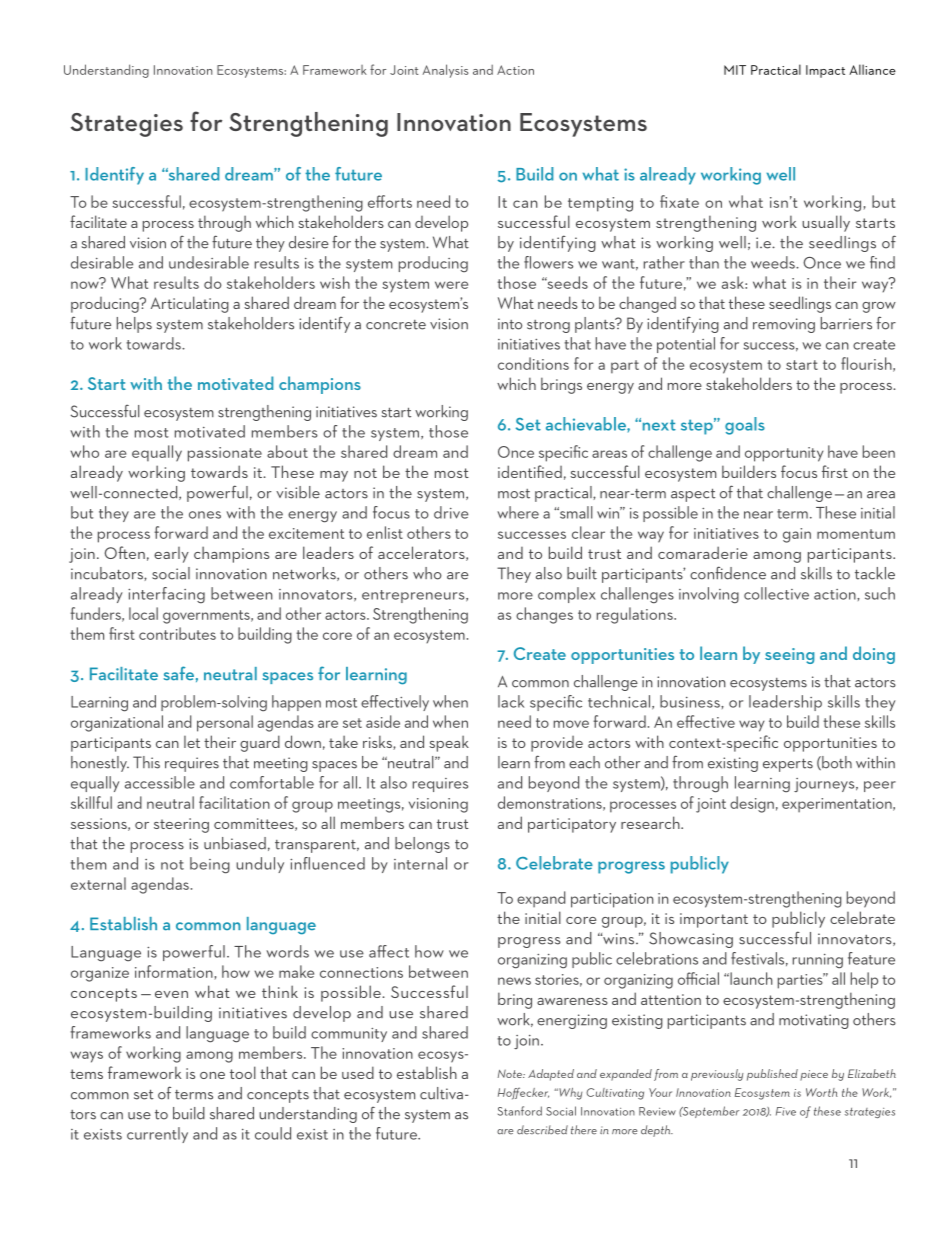 Image resolution: width=952 pixels, height=1233 pixels. What do you see at coordinates (825, 71) in the document?
I see `Impact` at bounding box center [825, 71].
